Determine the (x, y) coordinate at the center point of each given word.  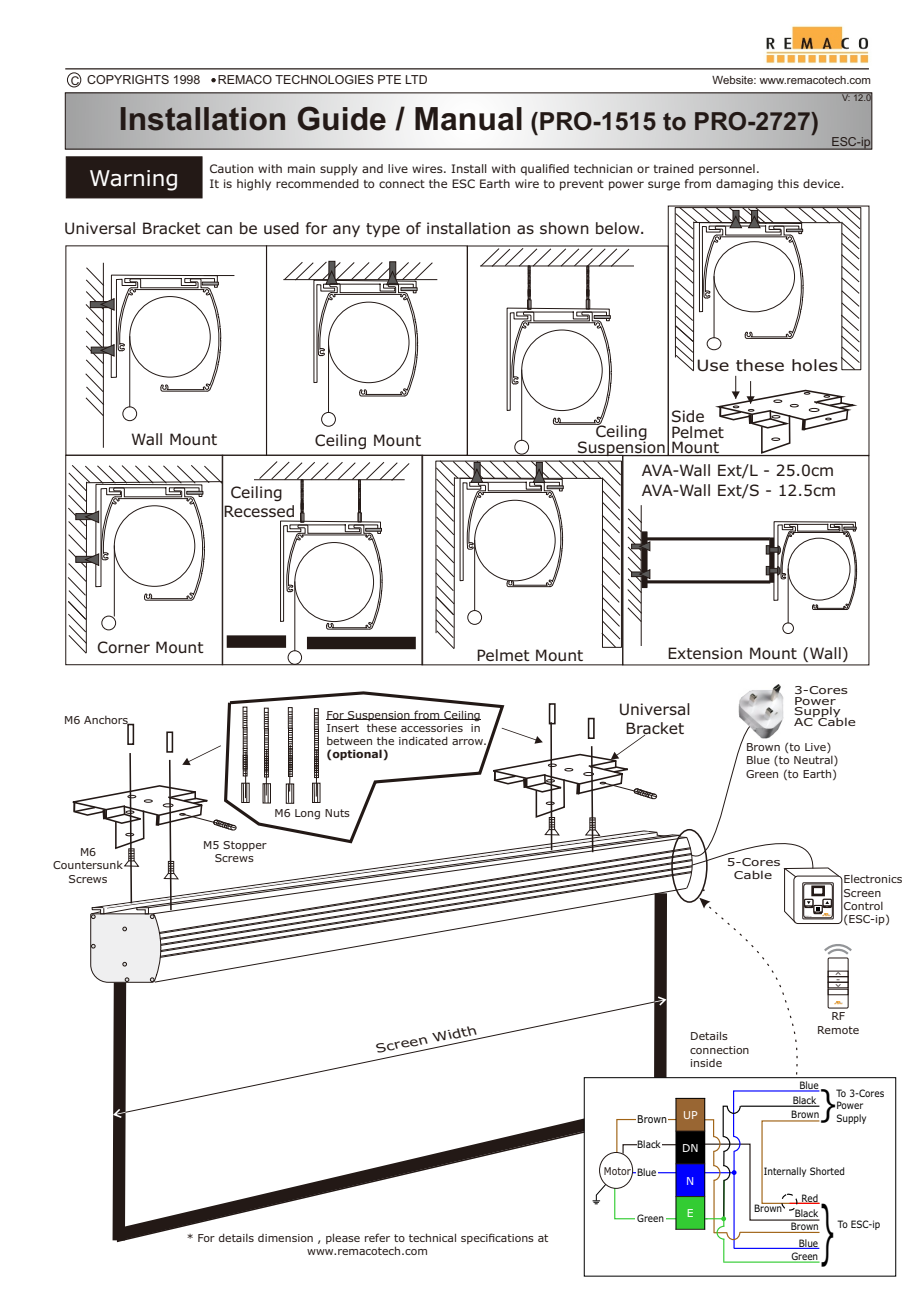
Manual (468, 119)
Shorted (827, 1171)
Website (733, 80)
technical (432, 1237)
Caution (231, 168)
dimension (285, 1238)
